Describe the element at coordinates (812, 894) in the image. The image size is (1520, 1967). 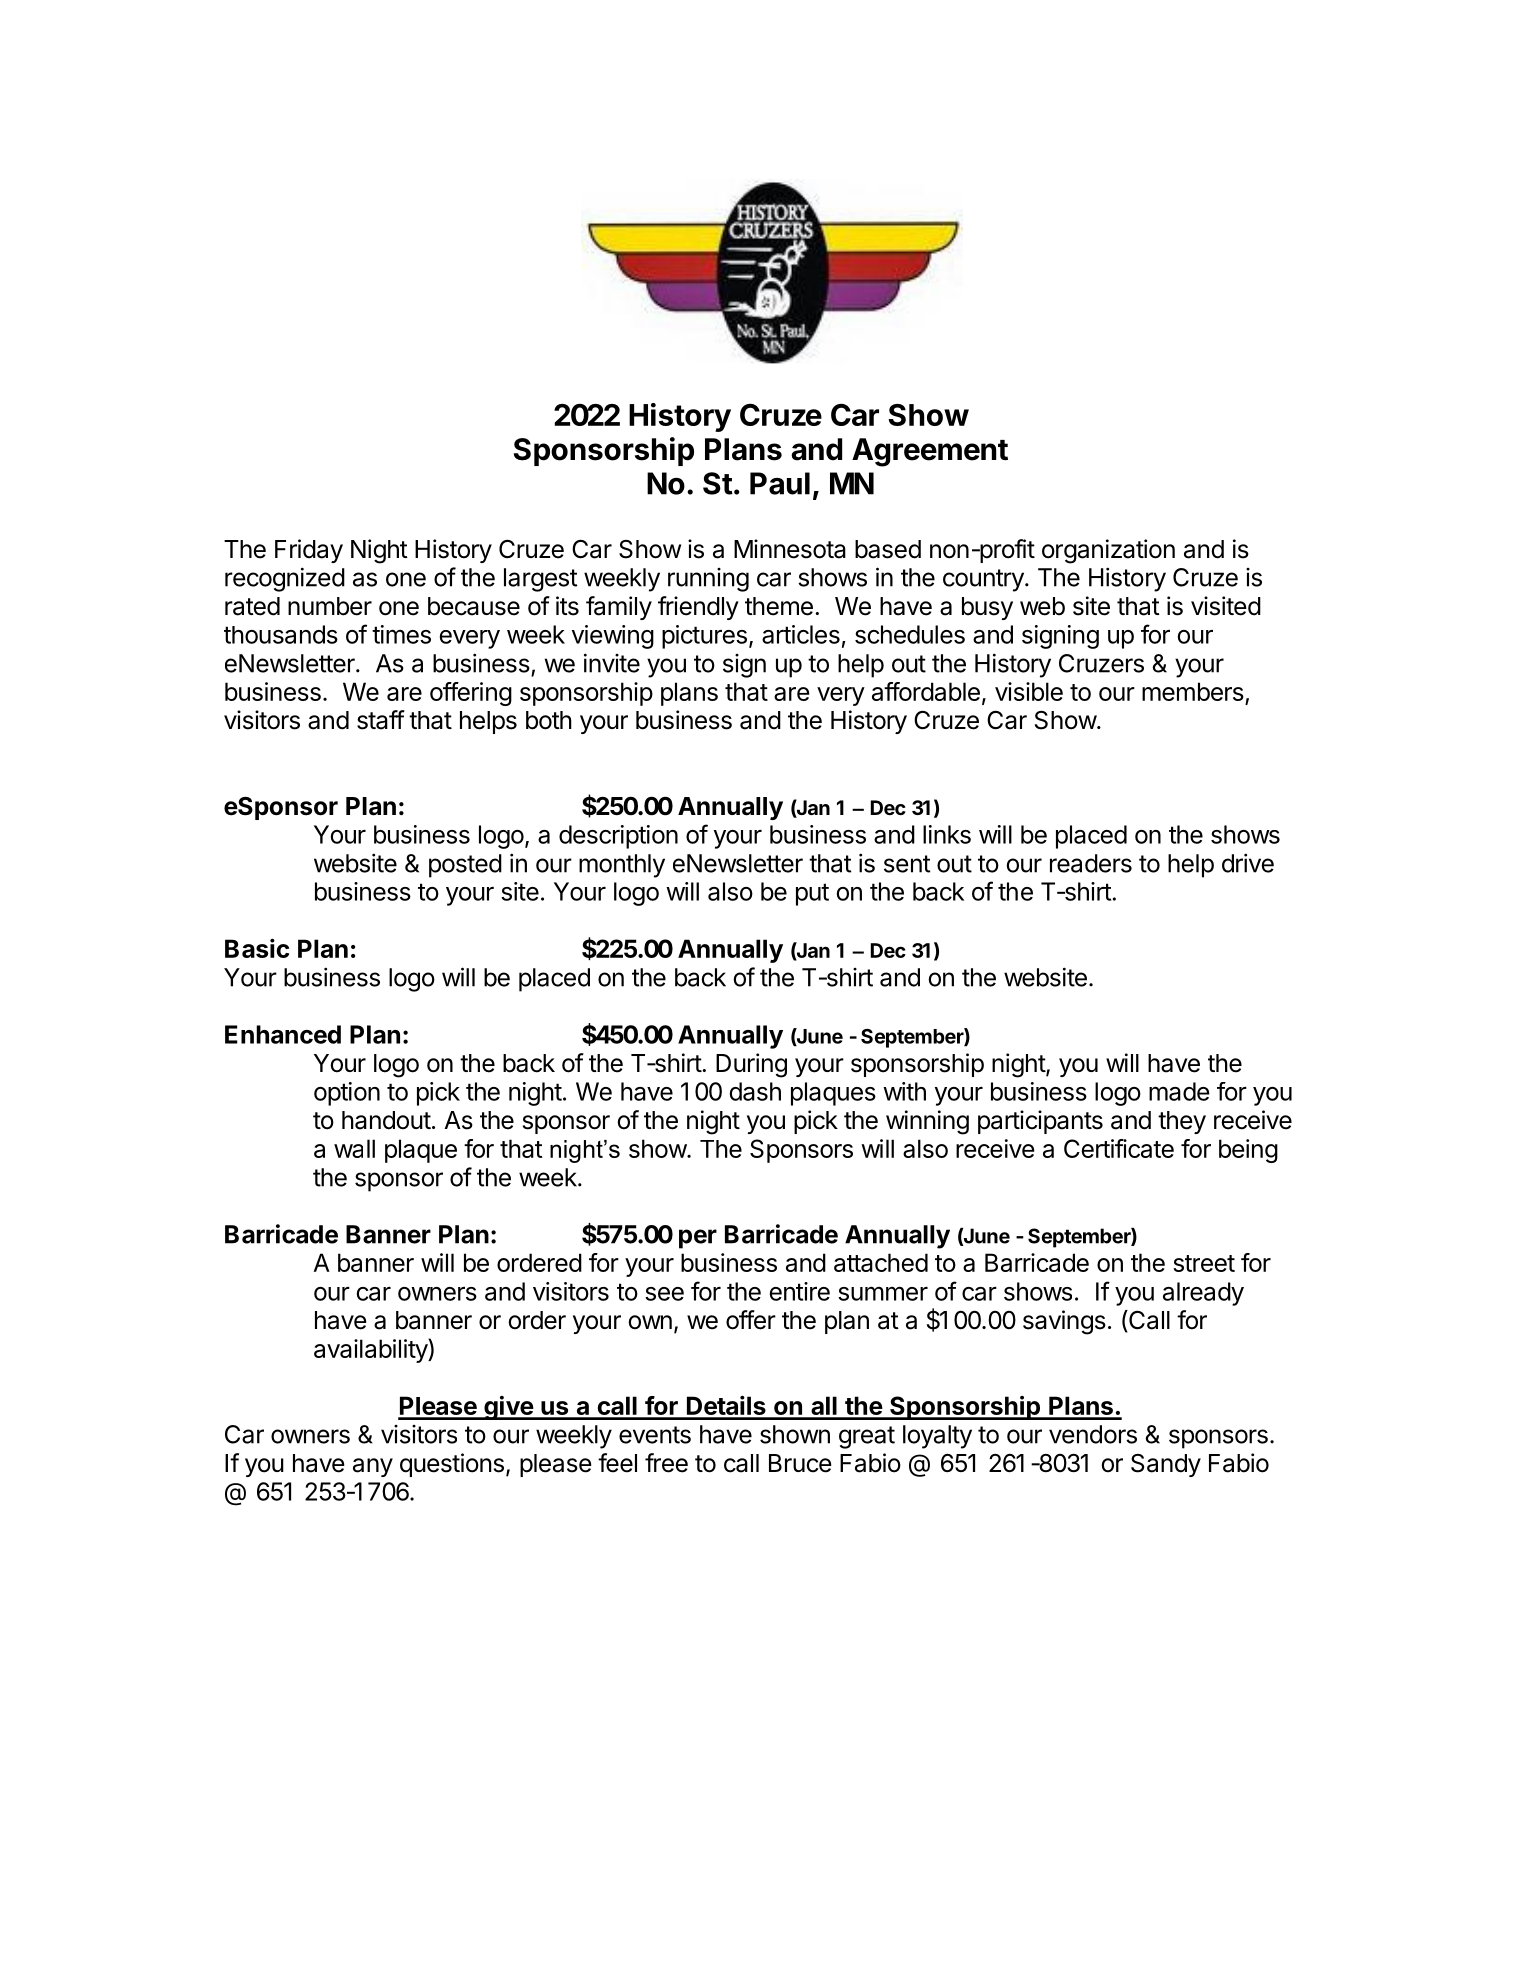
I see `put` at that location.
